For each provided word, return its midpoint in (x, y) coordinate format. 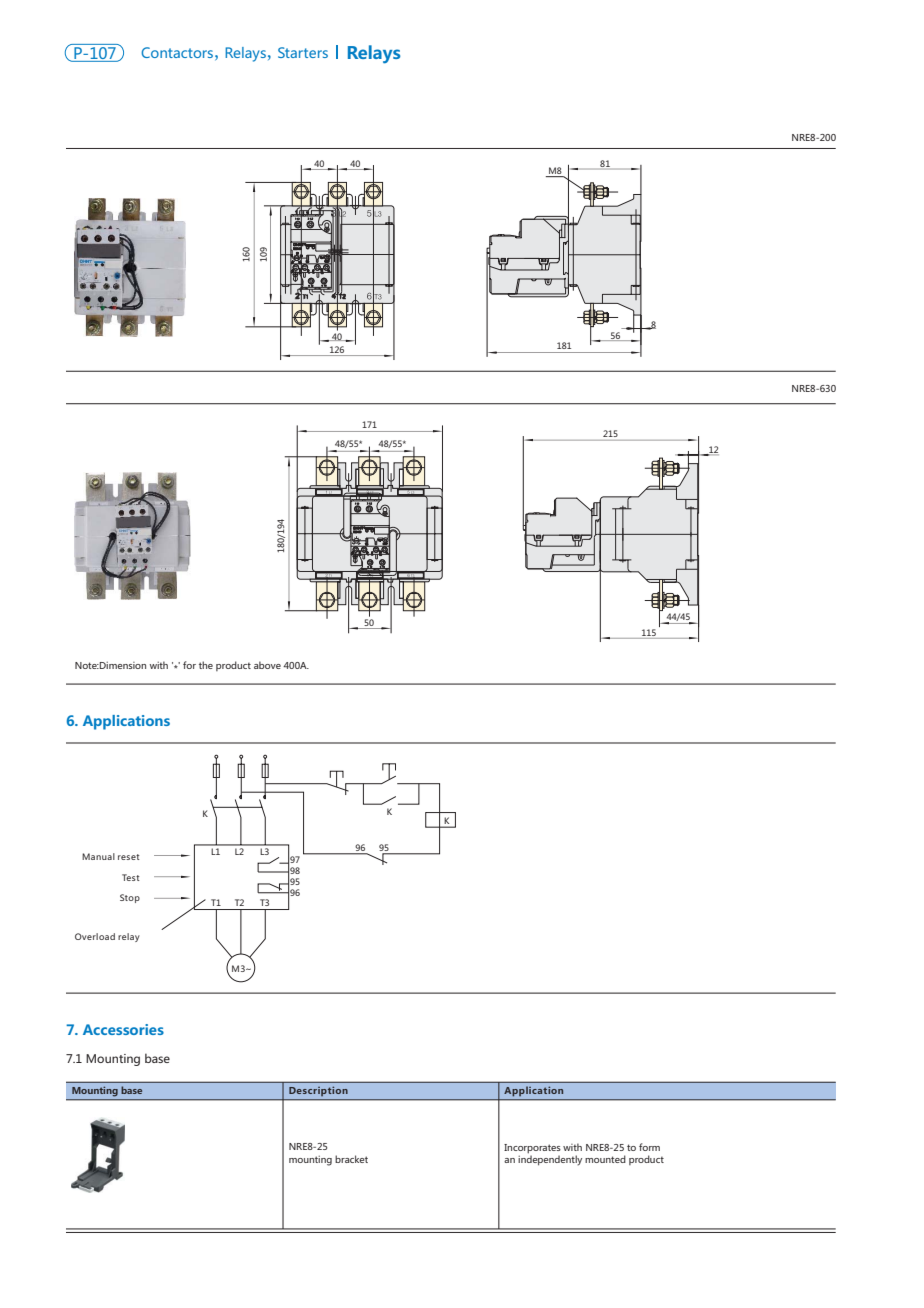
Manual (98, 856)
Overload (95, 936)
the (206, 665)
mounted (605, 1159)
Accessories (123, 1029)
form (649, 1147)
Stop (130, 898)
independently (550, 1159)
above (267, 665)
